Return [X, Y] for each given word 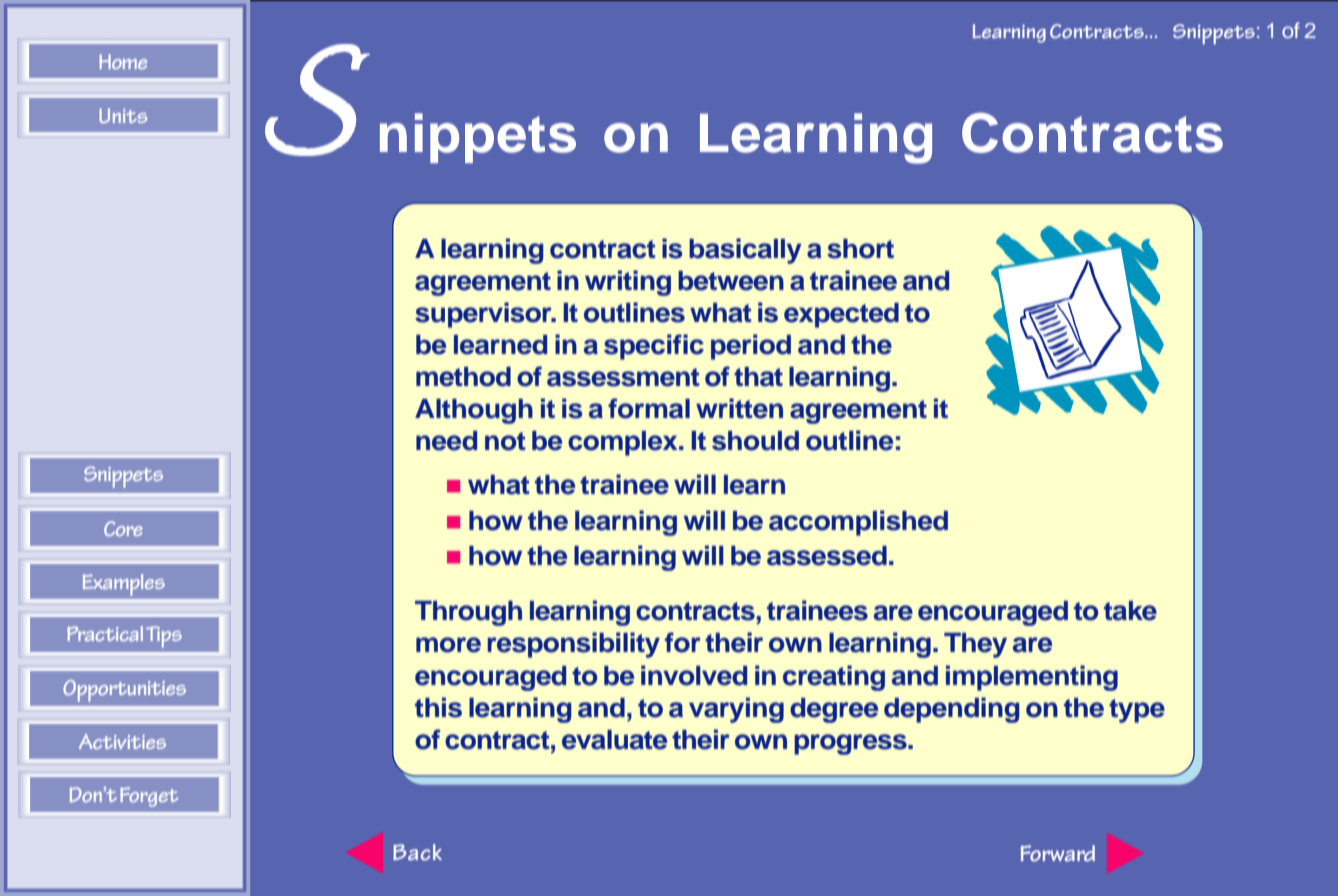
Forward [1057, 853]
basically [745, 251]
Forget [149, 797]
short [860, 249]
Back [417, 852]
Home [123, 61]
